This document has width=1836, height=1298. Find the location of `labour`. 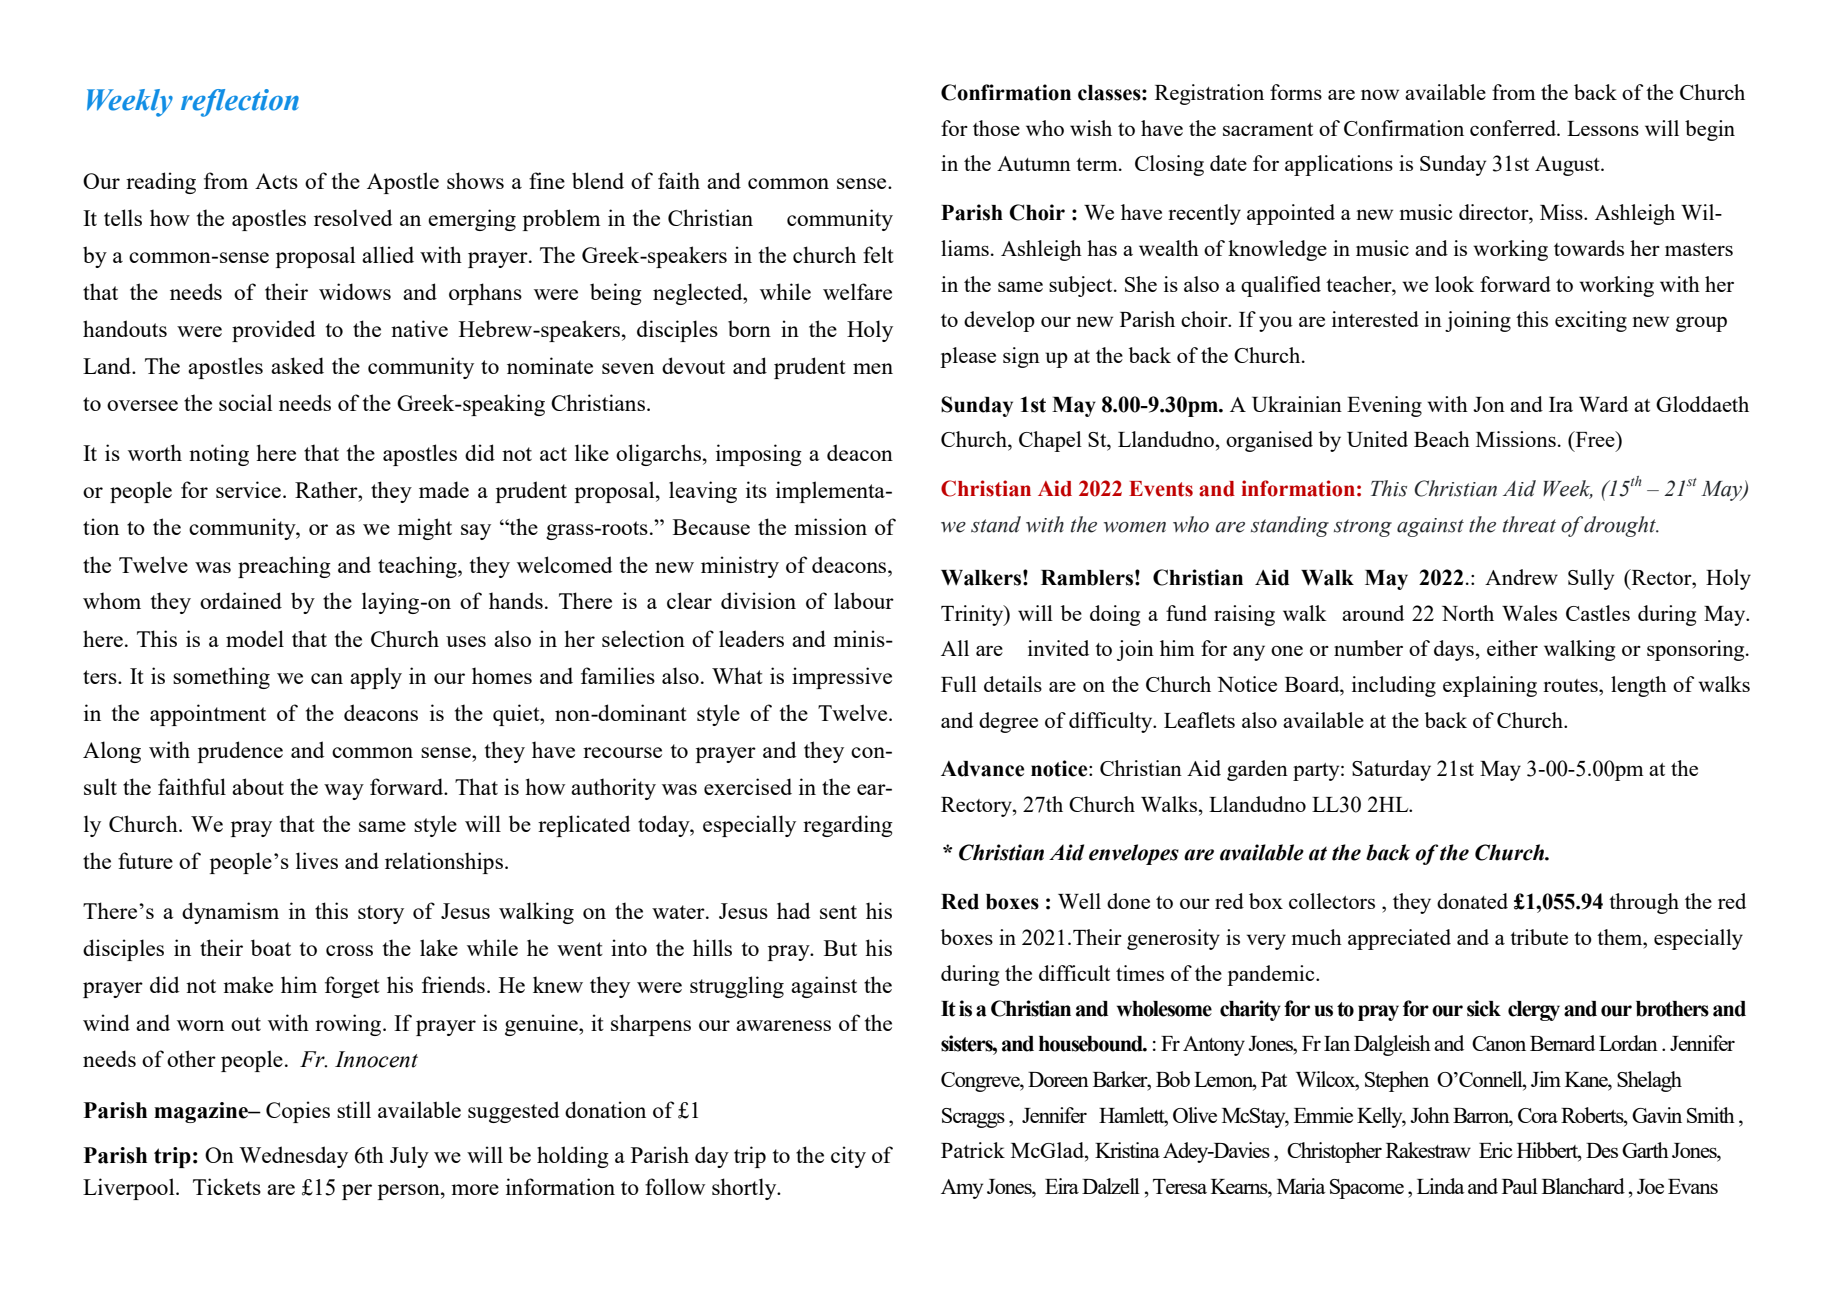

labour is located at coordinates (864, 600).
